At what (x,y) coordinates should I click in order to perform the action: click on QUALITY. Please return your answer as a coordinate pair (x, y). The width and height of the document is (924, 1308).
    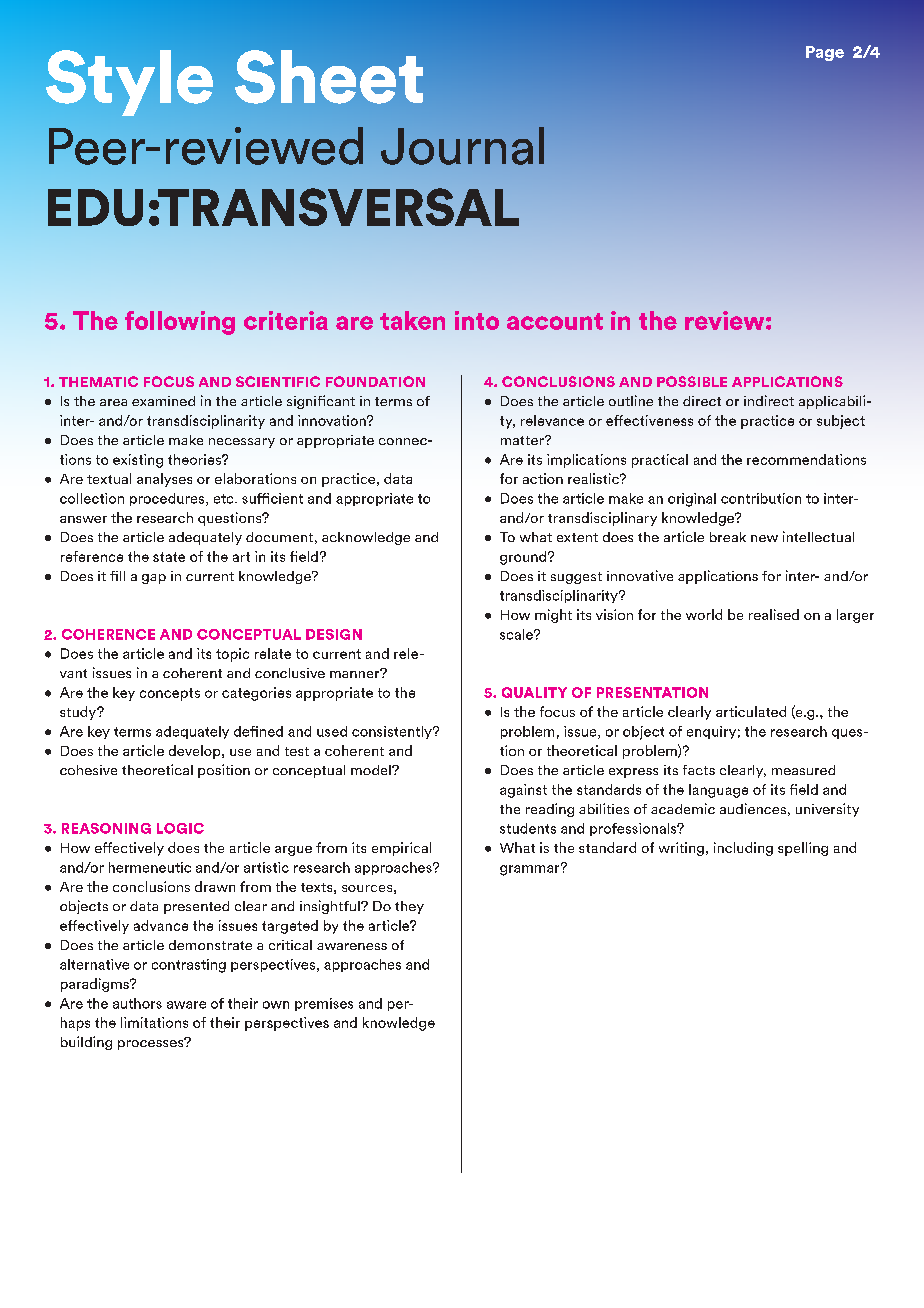
    Looking at the image, I should click on (534, 692).
